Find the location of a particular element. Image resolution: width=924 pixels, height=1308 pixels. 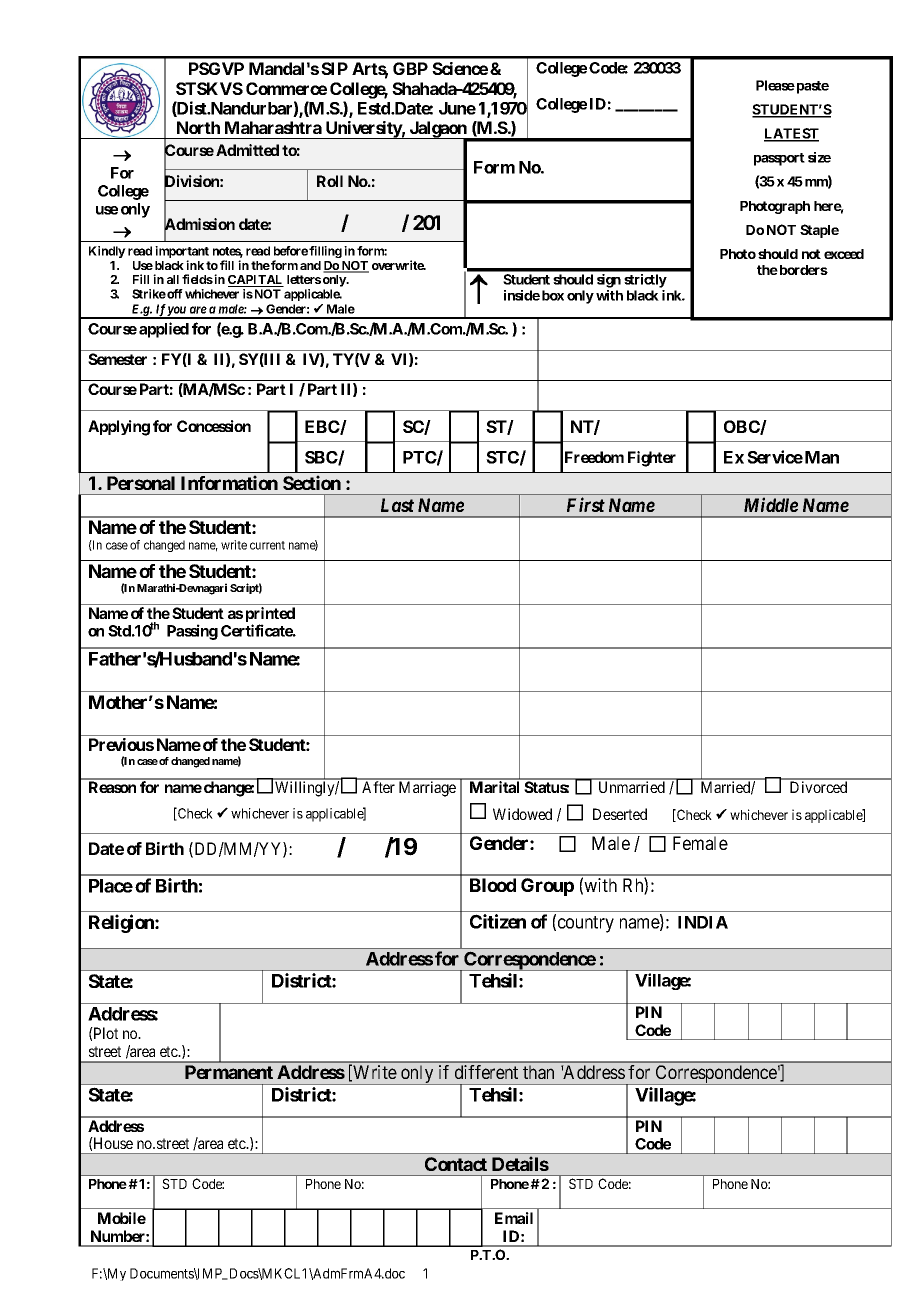

Contact is located at coordinates (456, 1164).
